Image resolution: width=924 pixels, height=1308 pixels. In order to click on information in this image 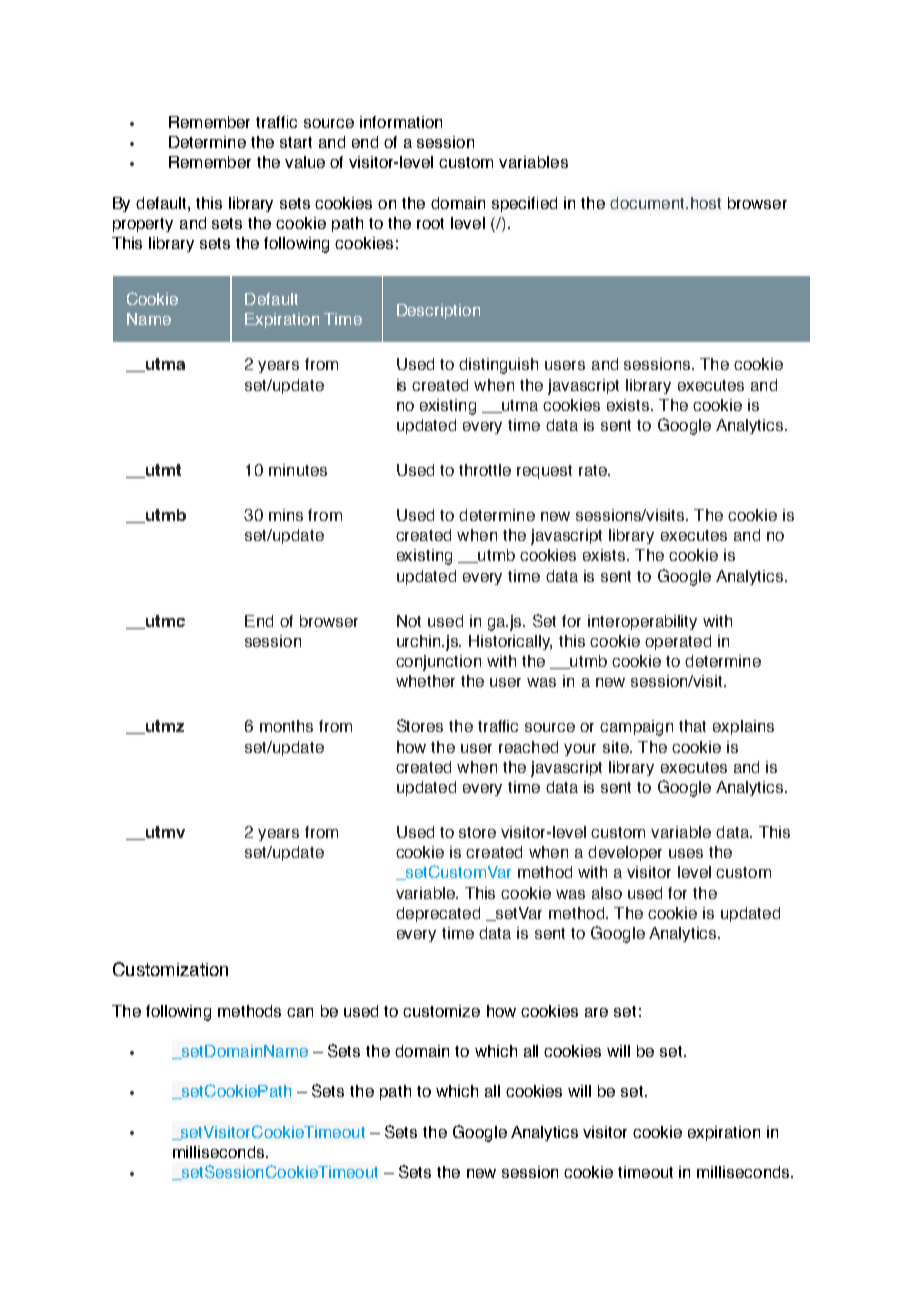, I will do `click(401, 122)`.
